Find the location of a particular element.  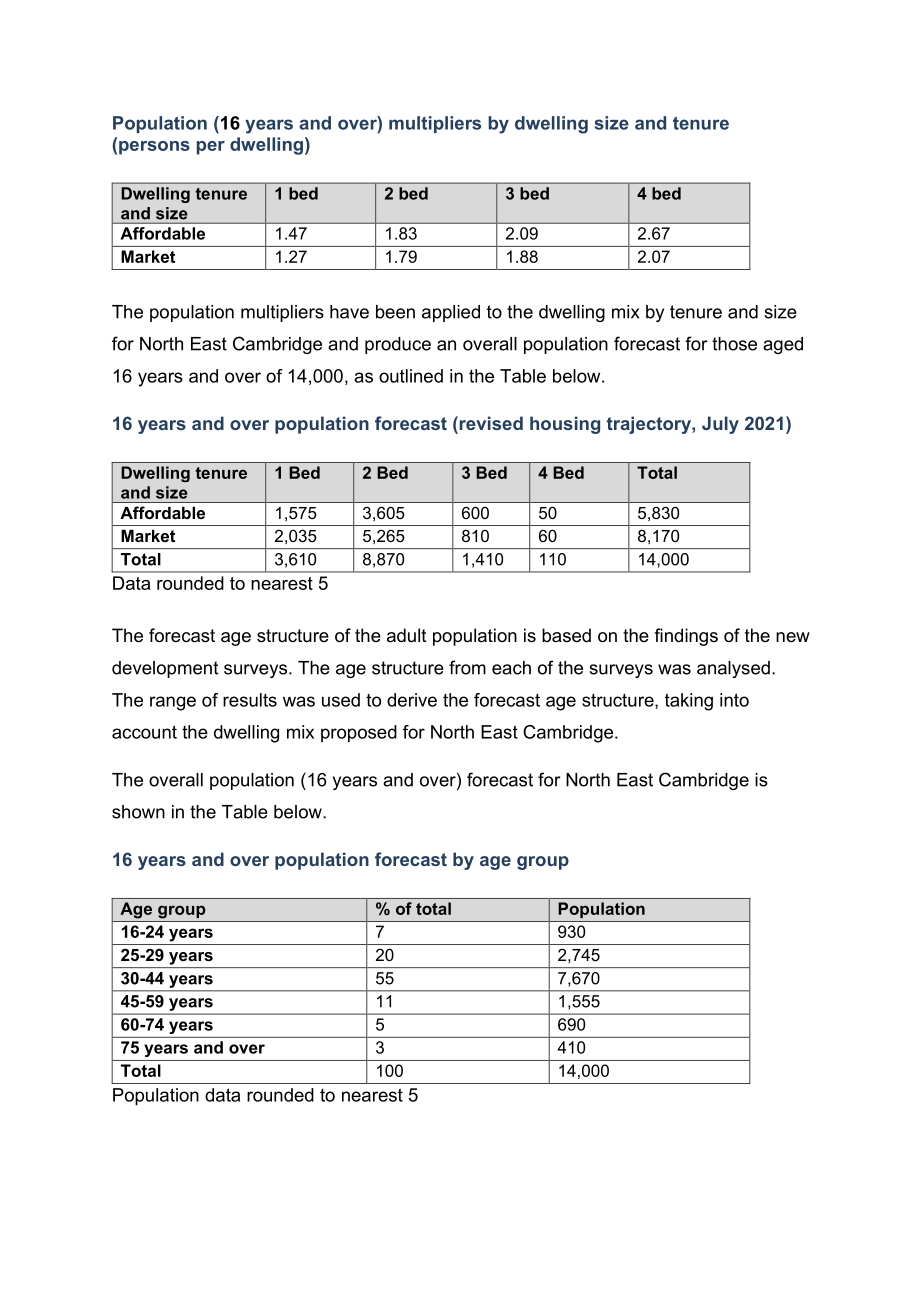

have is located at coordinates (349, 312).
